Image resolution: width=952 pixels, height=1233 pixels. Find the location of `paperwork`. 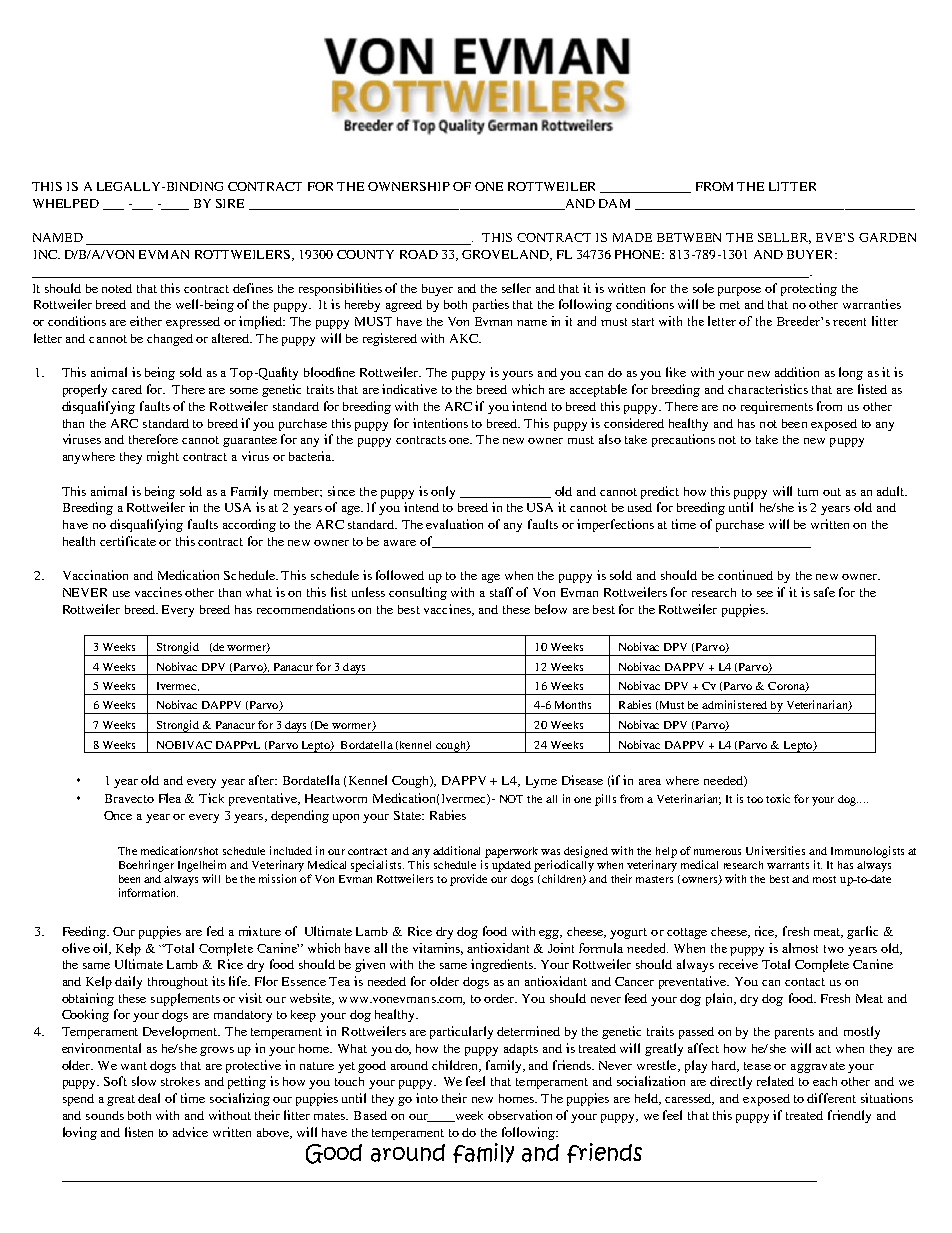

paperwork is located at coordinates (511, 852).
